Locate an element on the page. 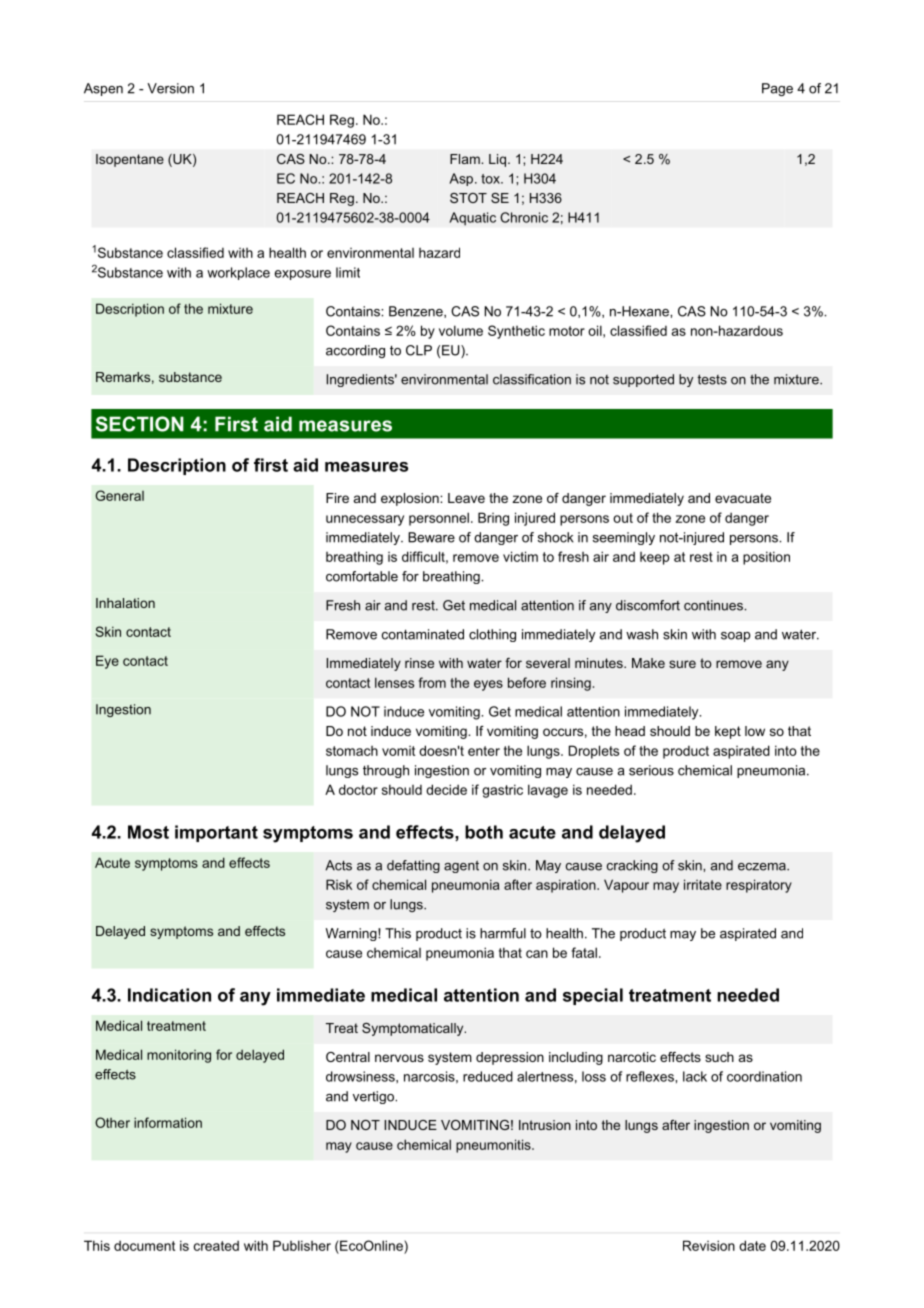  Inhalation is located at coordinates (125, 603).
